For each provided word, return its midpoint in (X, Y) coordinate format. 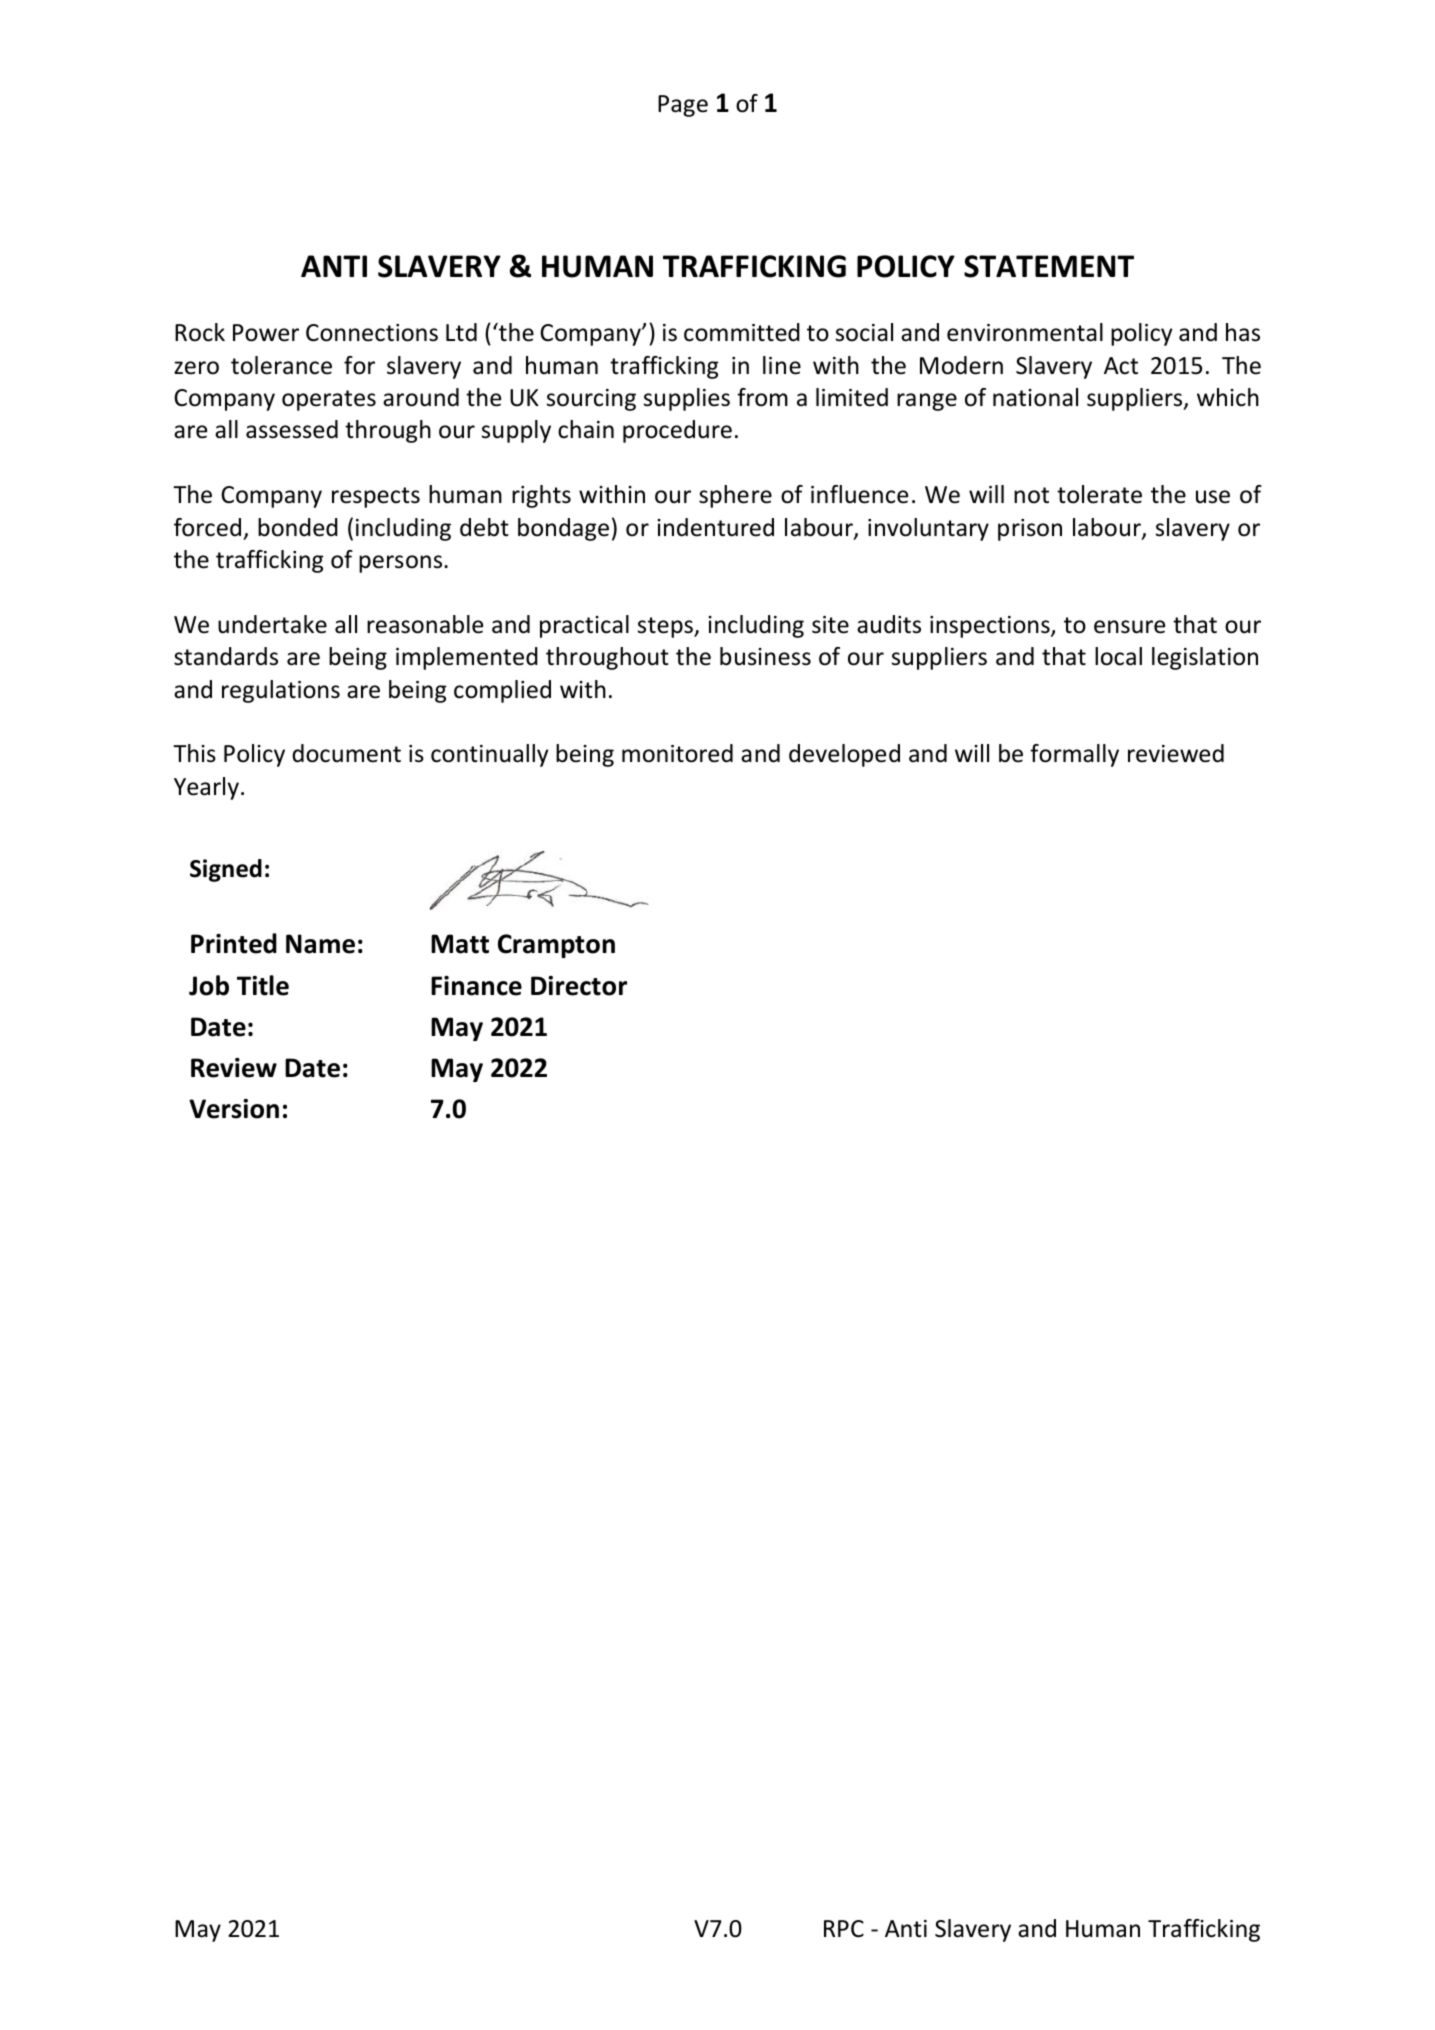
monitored (677, 753)
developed (844, 755)
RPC (844, 1929)
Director (579, 986)
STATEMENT (1049, 266)
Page (683, 106)
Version (234, 1109)
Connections (372, 333)
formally (1074, 755)
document (346, 753)
